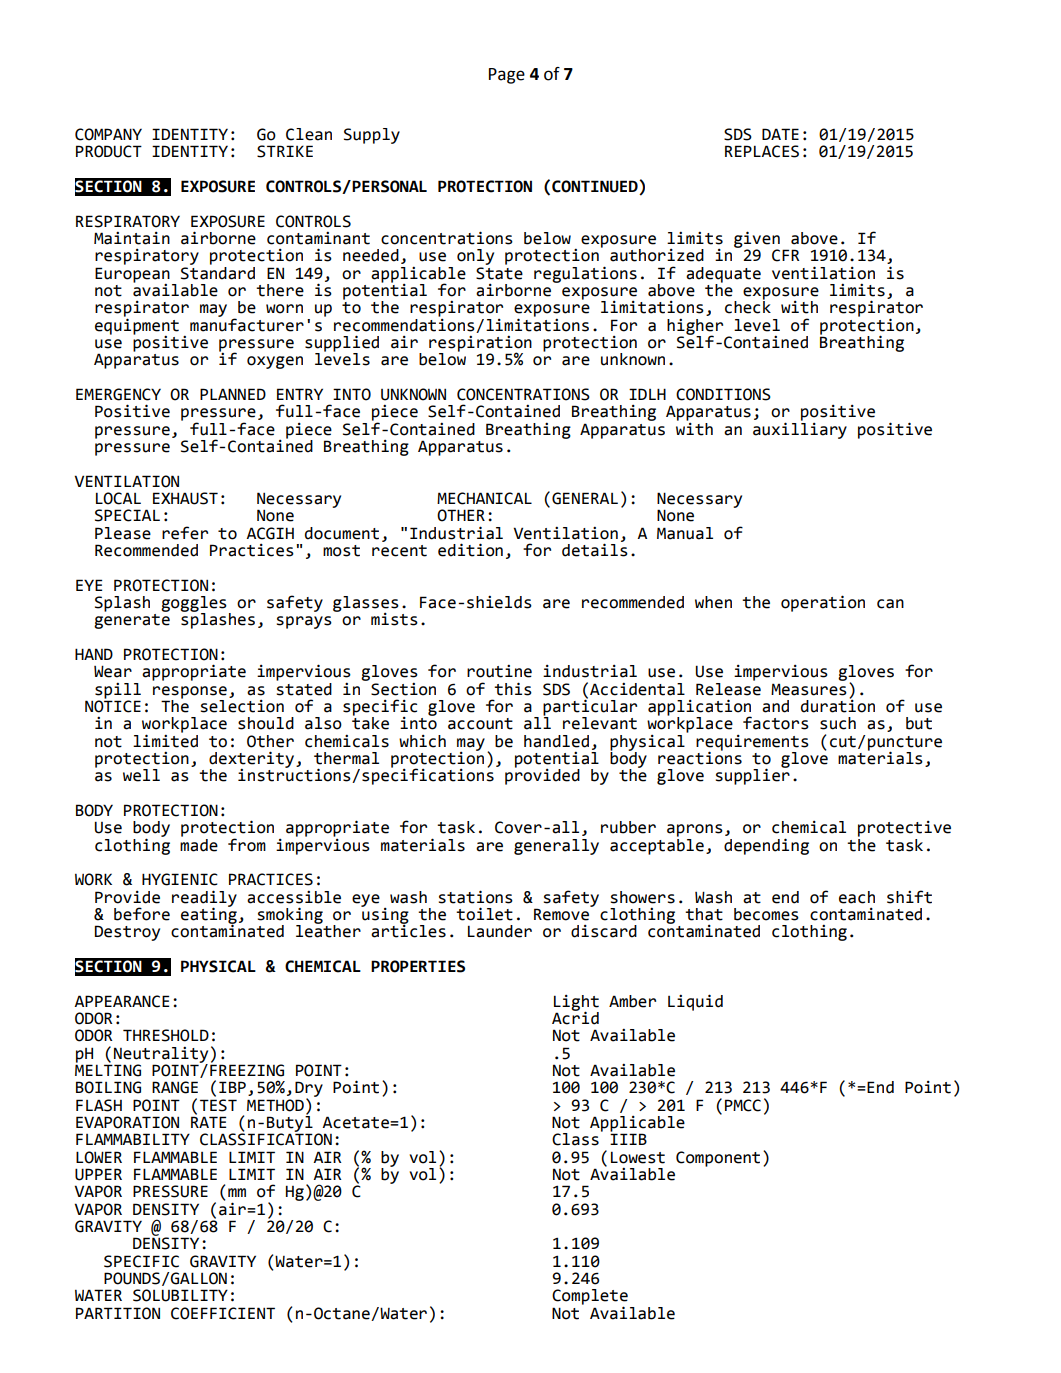 Image resolution: width=1061 pixels, height=1373 pixels. I want to click on Component, so click(718, 1159).
